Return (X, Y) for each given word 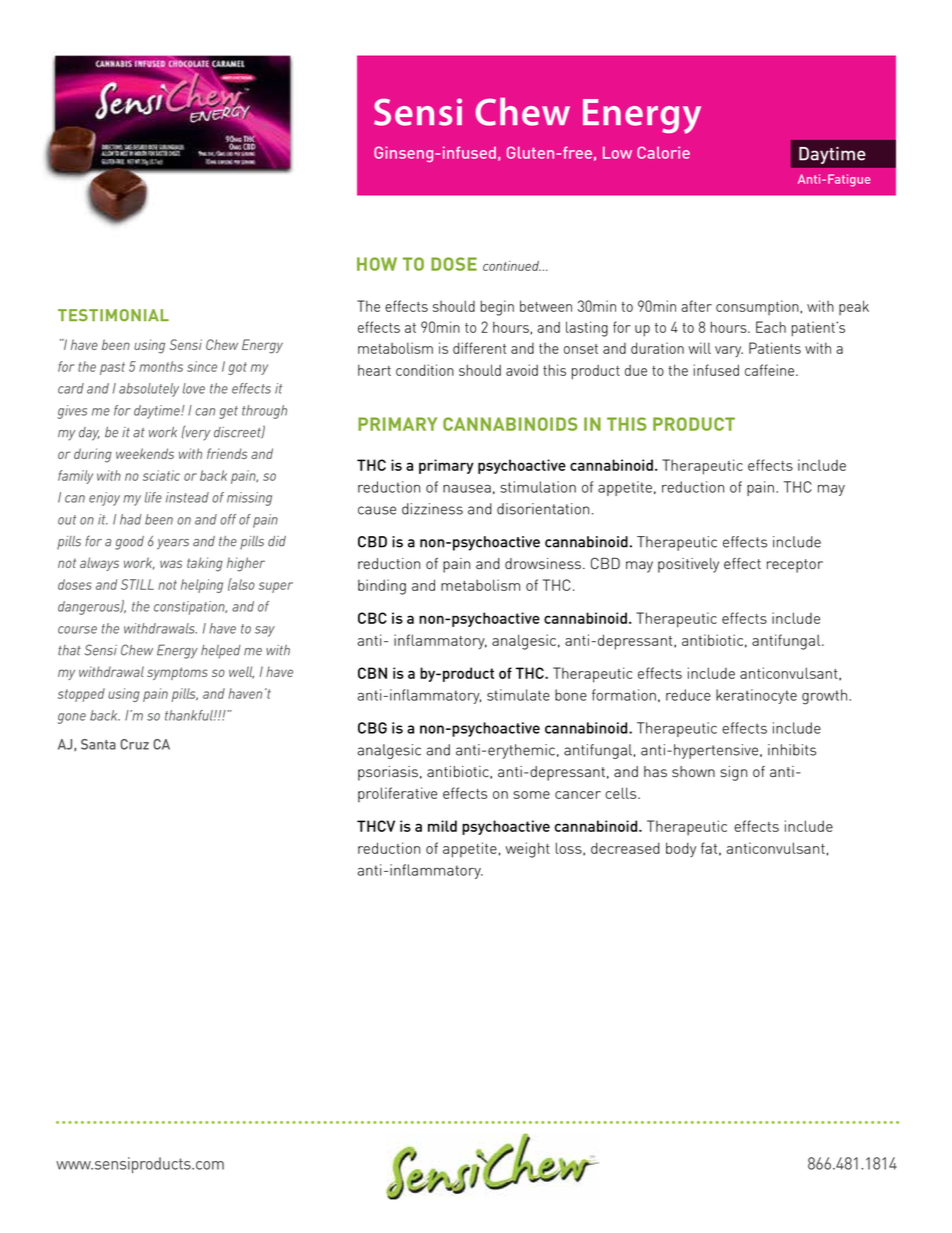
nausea (467, 488)
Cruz (134, 744)
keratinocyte (756, 696)
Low (617, 152)
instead (187, 497)
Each (771, 327)
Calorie (663, 152)
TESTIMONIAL (113, 315)
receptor (795, 566)
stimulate (518, 695)
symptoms (177, 673)
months (161, 366)
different (479, 348)
